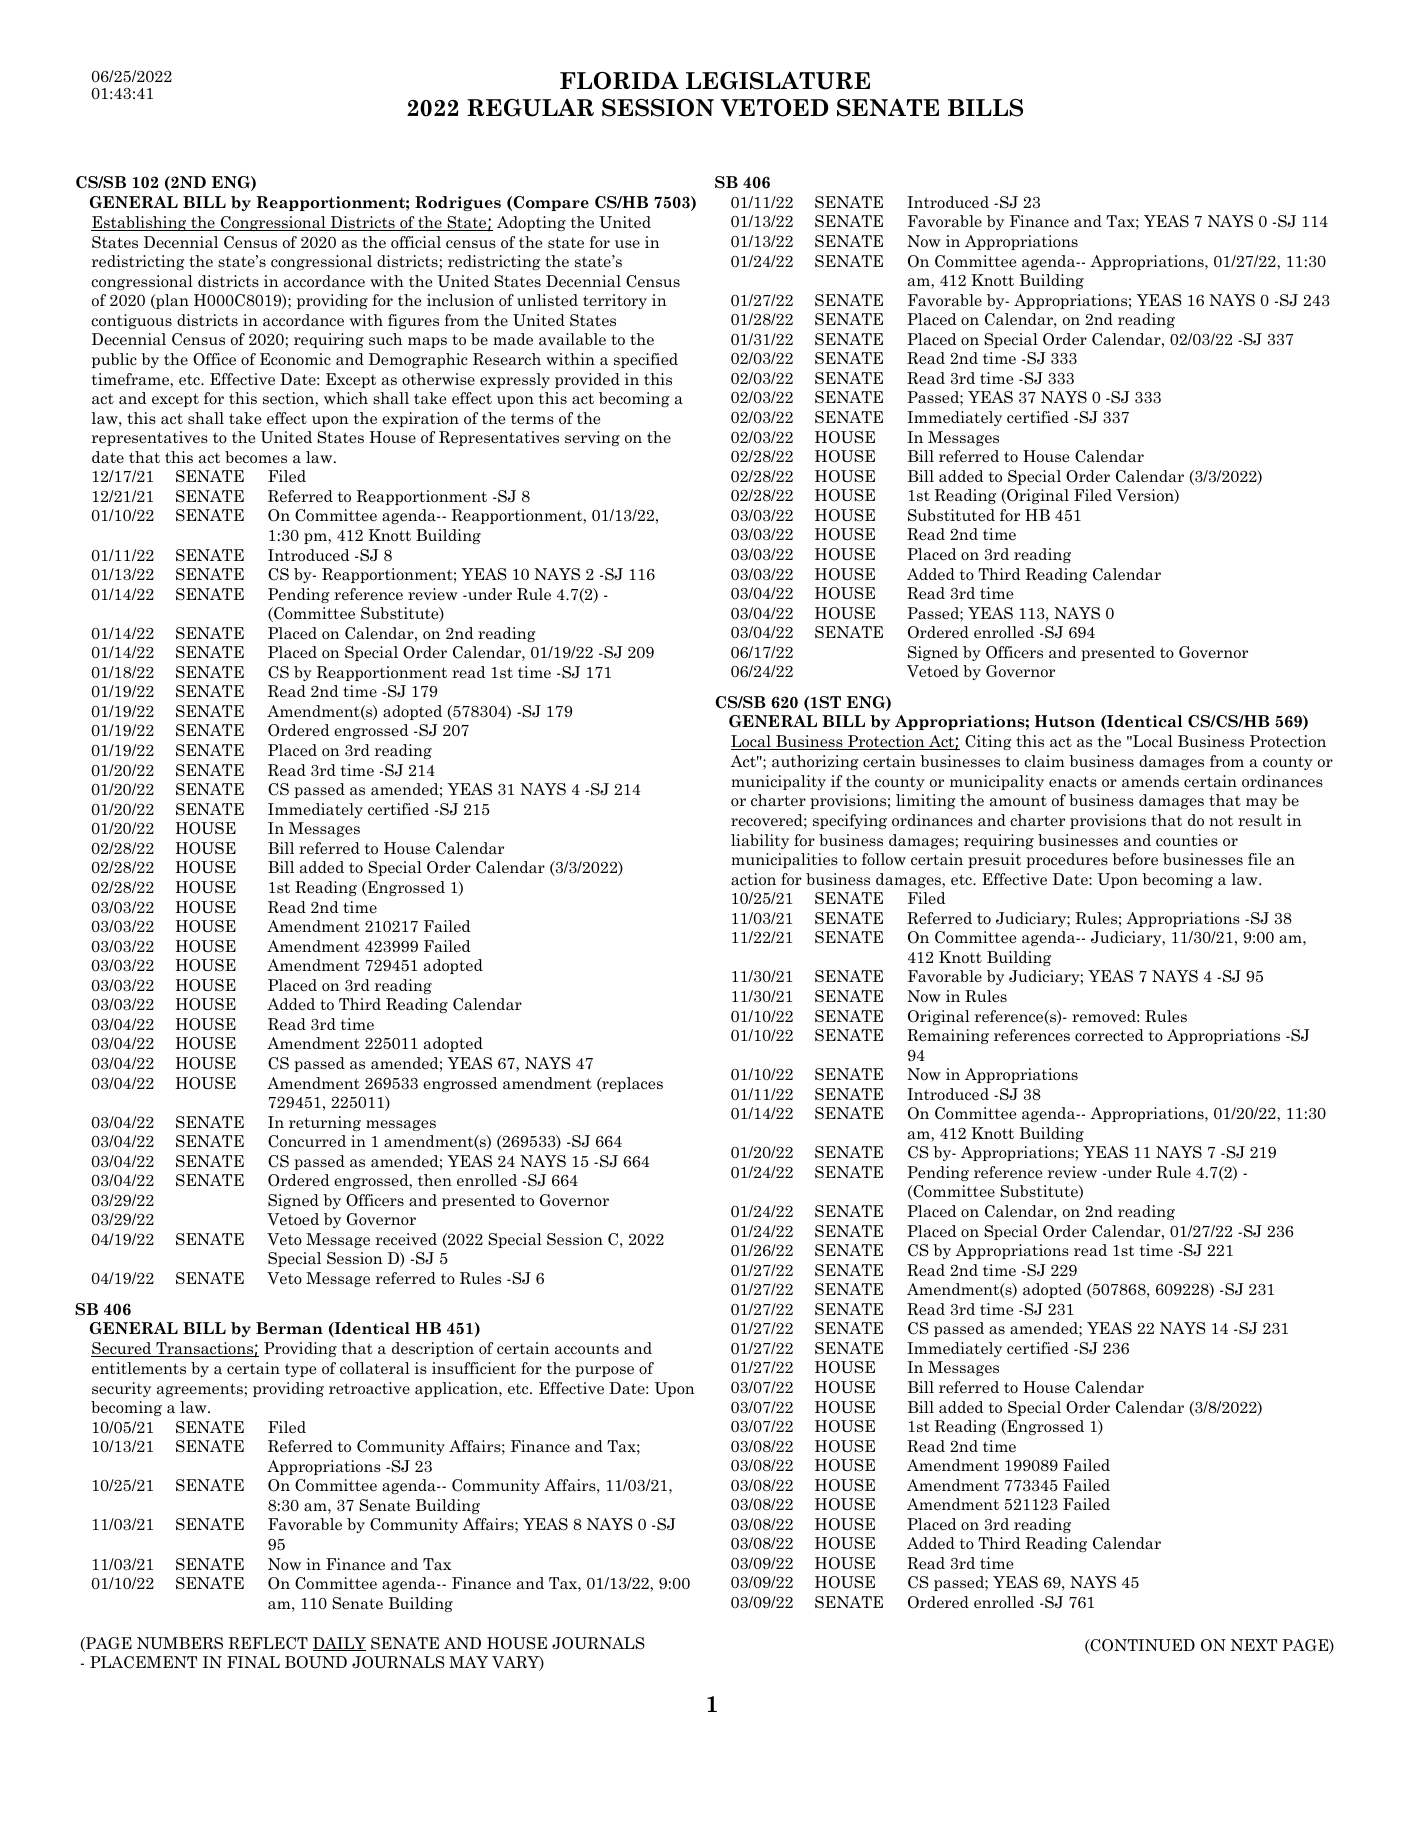 This screenshot has width=1421, height=1838. Describe the element at coordinates (140, 223) in the screenshot. I see `Establishing` at that location.
